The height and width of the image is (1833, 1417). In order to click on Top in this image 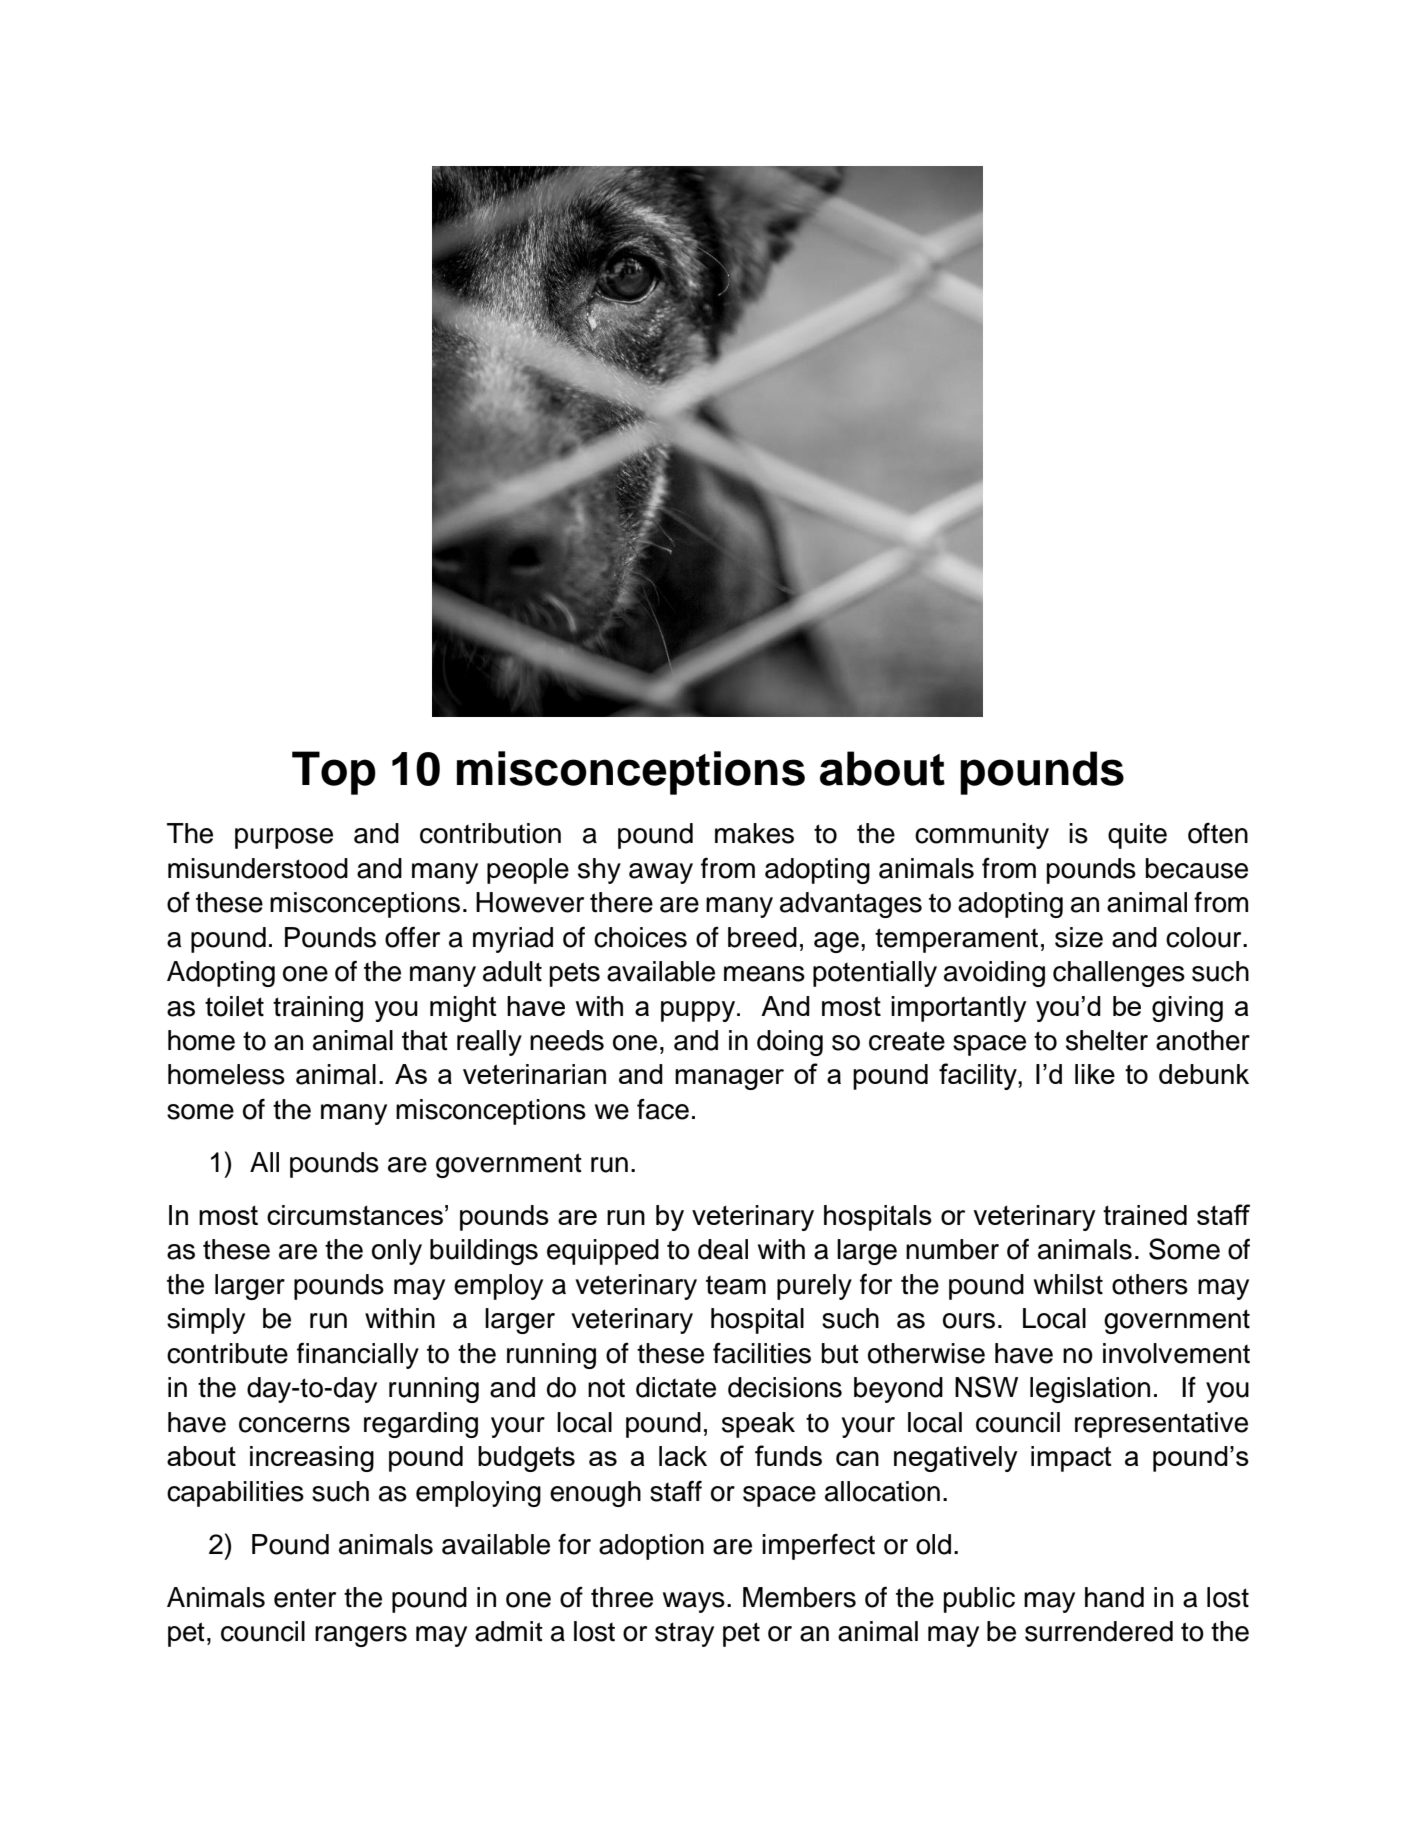, I will do `click(334, 773)`.
